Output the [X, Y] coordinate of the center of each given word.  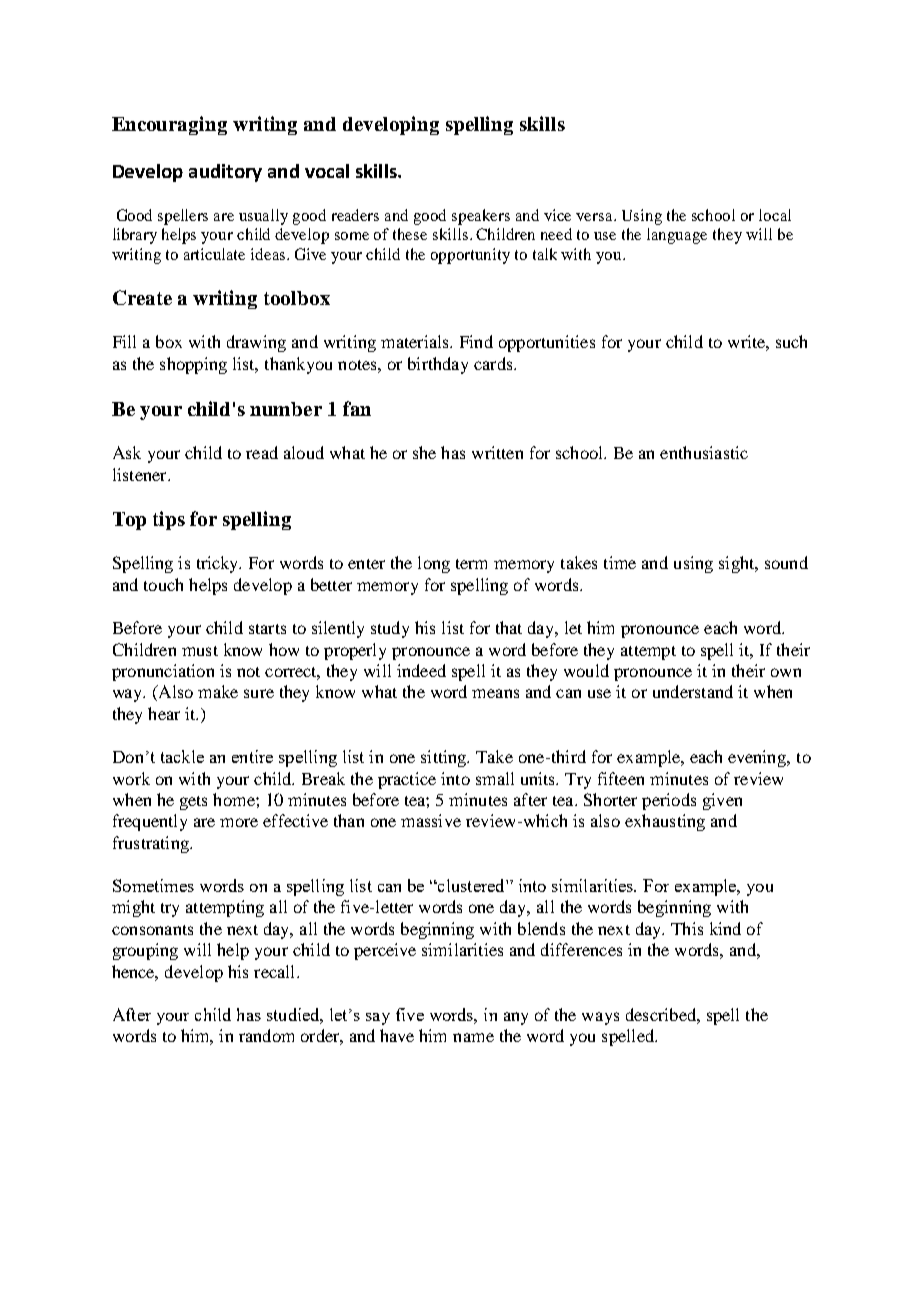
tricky [219, 564]
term [471, 564]
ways [600, 1018]
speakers [481, 217]
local [775, 215]
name [473, 1037]
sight [738, 564]
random [266, 1035]
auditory [225, 173]
